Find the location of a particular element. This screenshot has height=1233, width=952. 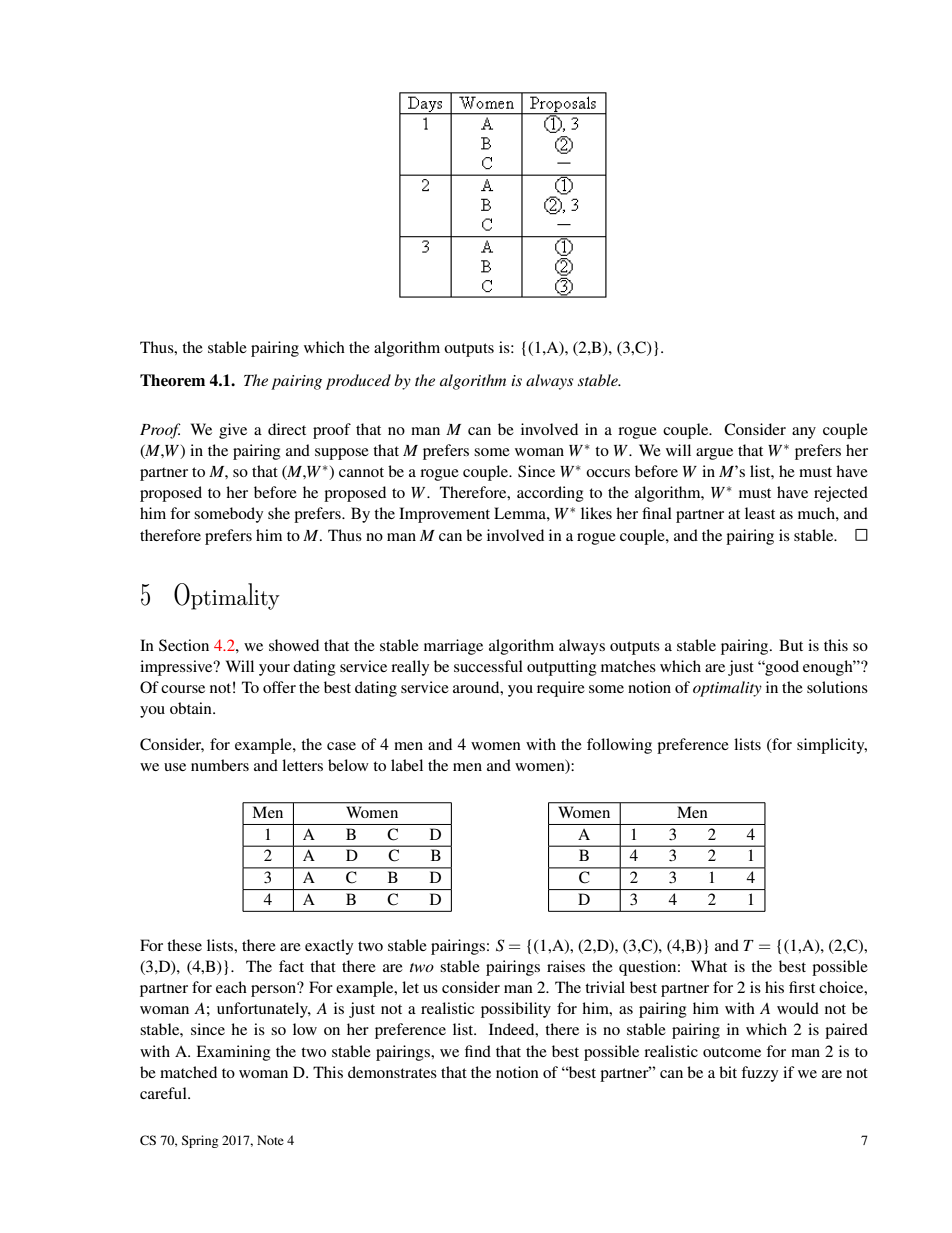

following is located at coordinates (619, 746).
